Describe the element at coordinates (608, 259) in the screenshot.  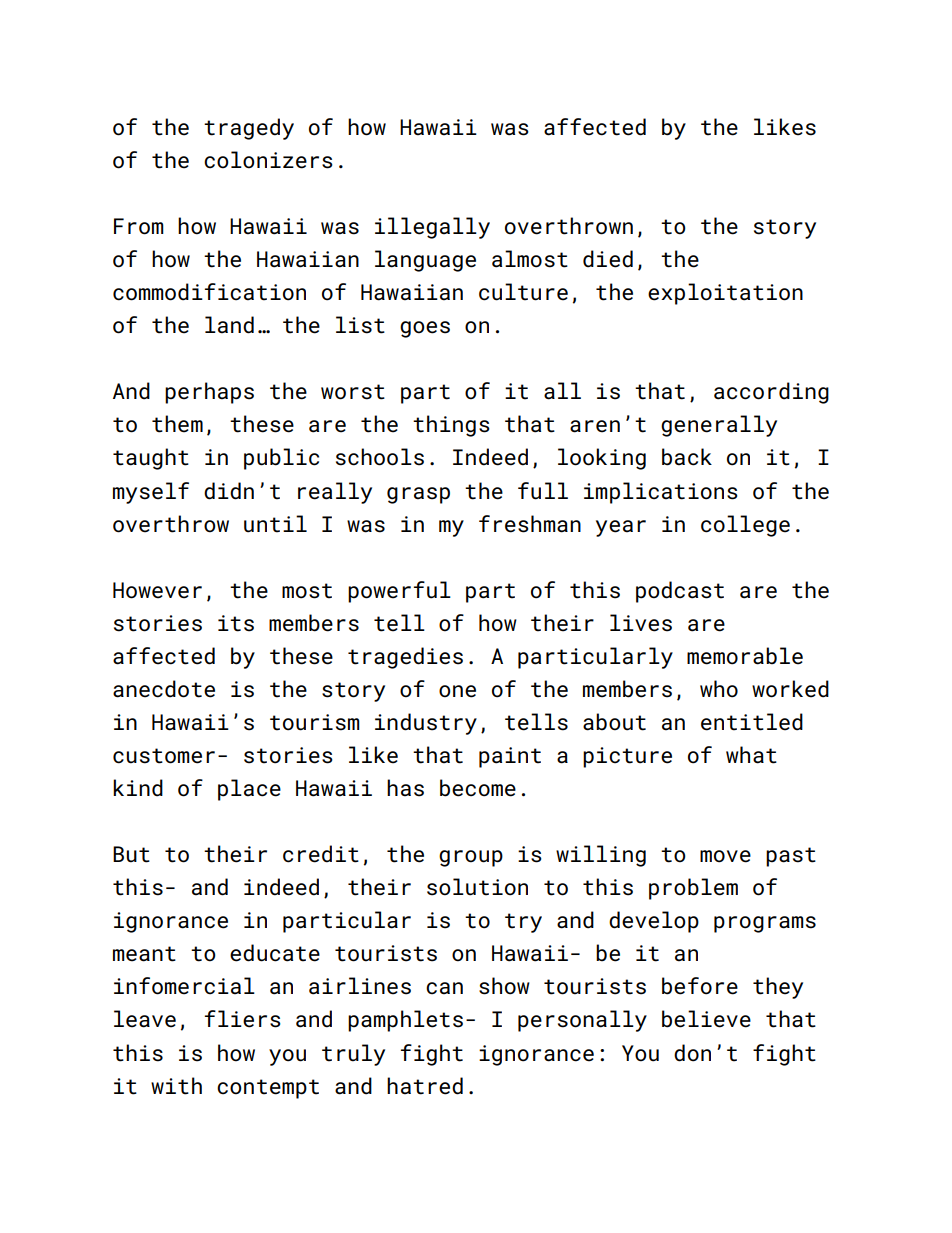
I see `died` at that location.
